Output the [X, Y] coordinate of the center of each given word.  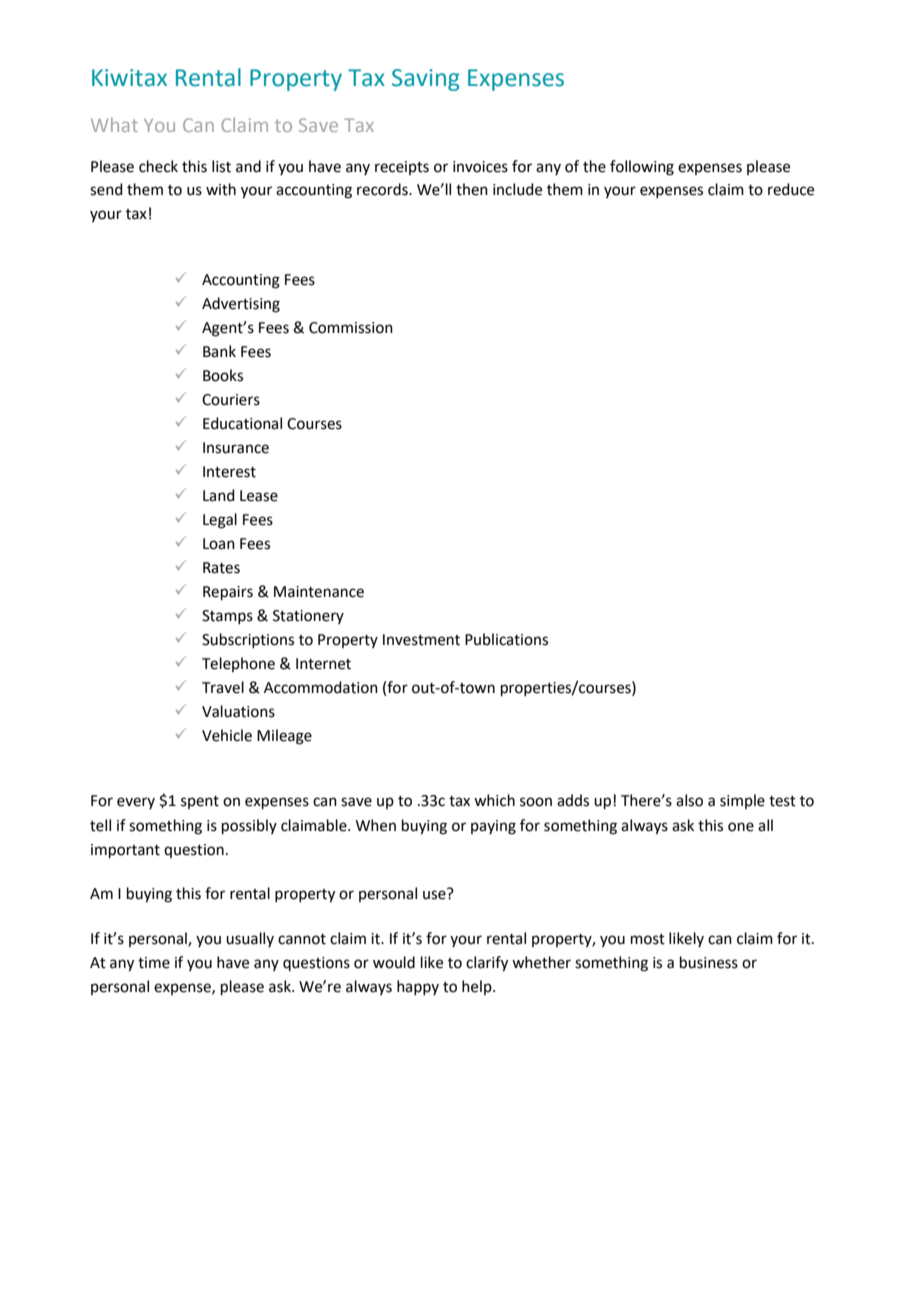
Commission [351, 328]
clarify [487, 964]
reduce [791, 189]
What [114, 125]
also [689, 800]
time [154, 963]
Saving [426, 80]
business [709, 962]
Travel [223, 687]
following [642, 168]
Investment [421, 640]
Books [223, 375]
